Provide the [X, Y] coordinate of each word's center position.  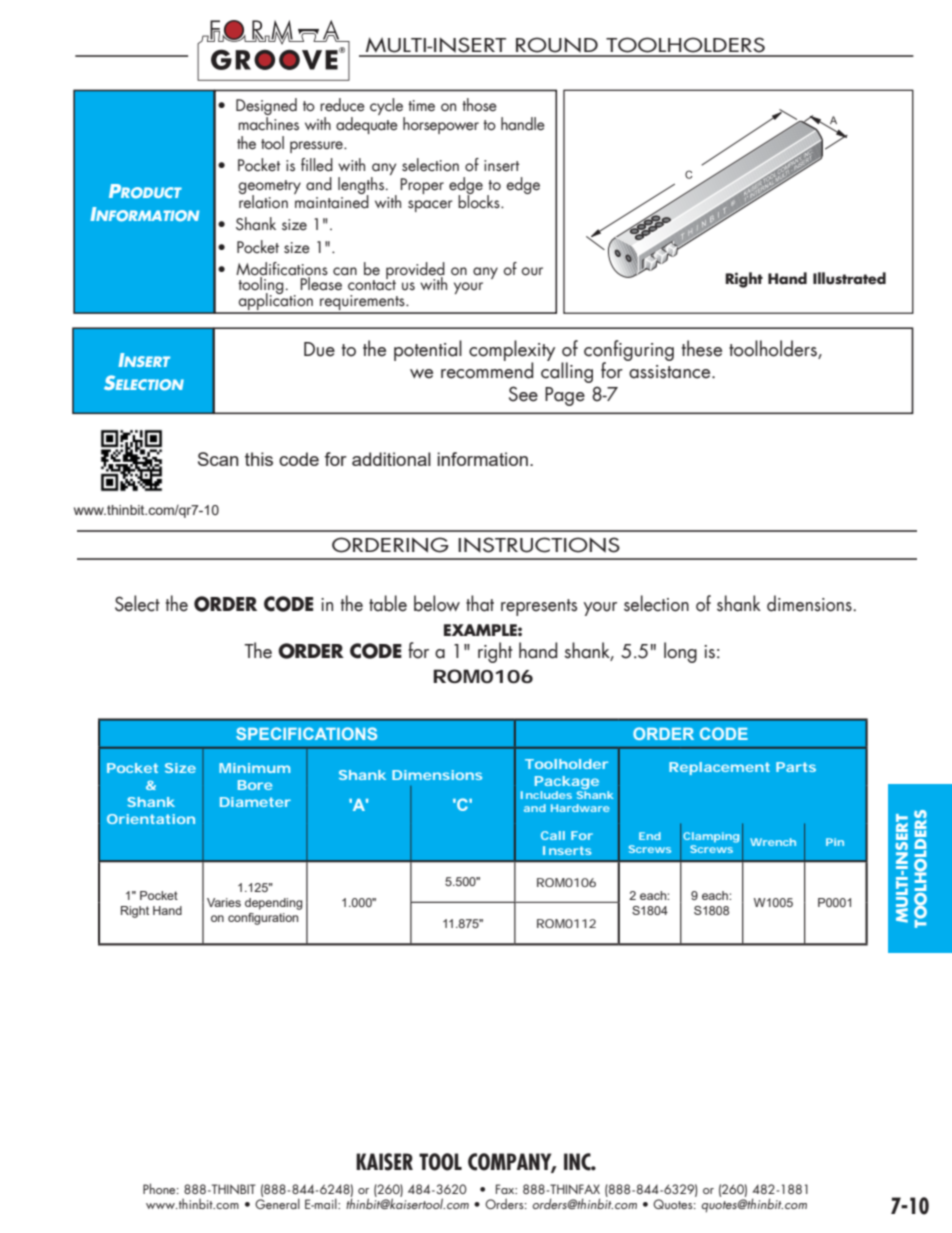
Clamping [711, 837]
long [680, 652]
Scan [218, 459]
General [277, 1203]
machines [268, 122]
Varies [224, 902]
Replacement [719, 768]
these [702, 348]
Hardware [580, 808]
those [479, 105]
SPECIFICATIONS [306, 733]
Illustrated [849, 278]
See [523, 394]
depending [273, 904]
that [480, 603]
